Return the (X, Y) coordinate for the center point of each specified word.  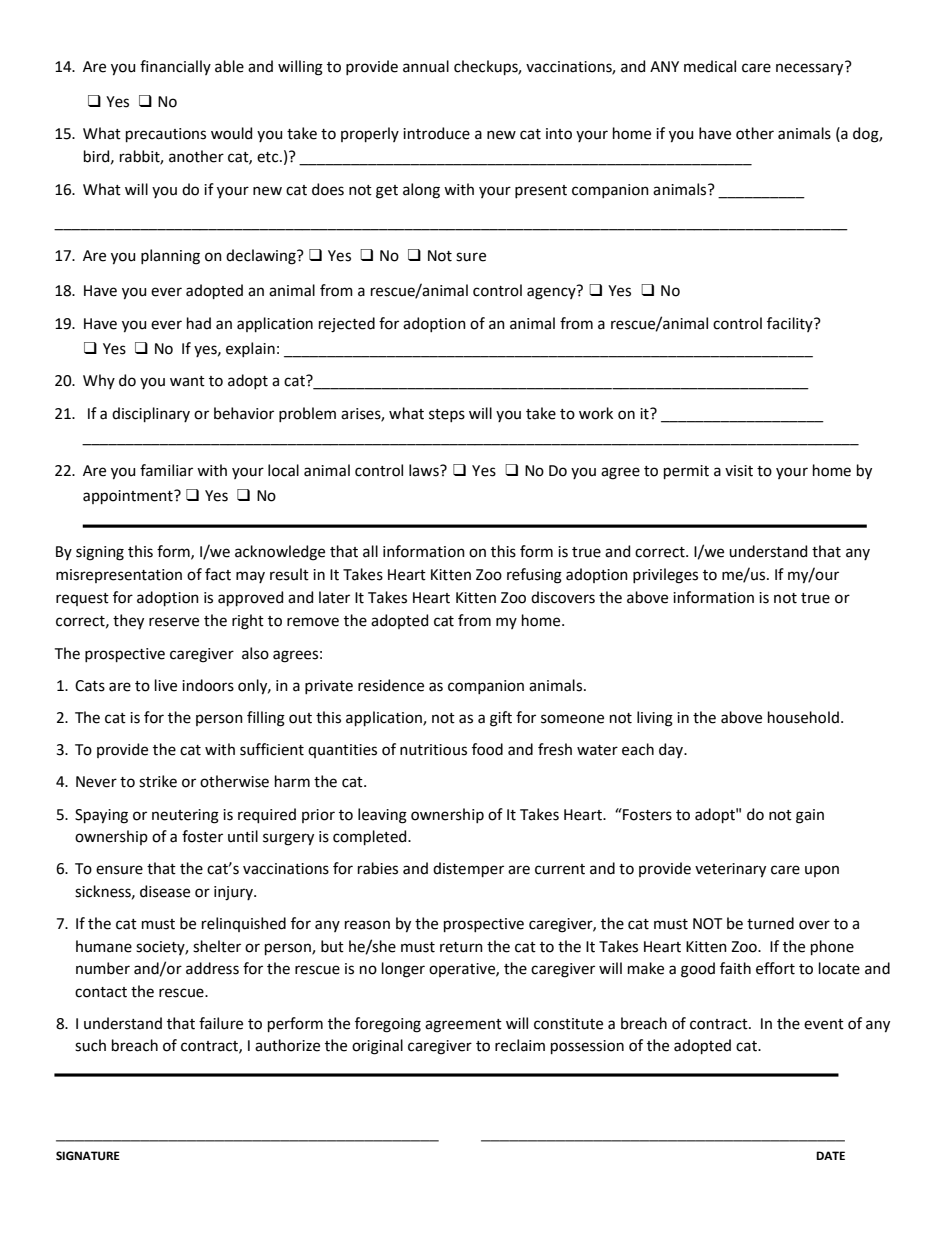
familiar (166, 470)
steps (447, 415)
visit (739, 471)
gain (810, 816)
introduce (436, 133)
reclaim (520, 1045)
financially (175, 67)
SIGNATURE (88, 1156)
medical (710, 66)
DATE (830, 1155)
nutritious (433, 750)
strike (158, 781)
